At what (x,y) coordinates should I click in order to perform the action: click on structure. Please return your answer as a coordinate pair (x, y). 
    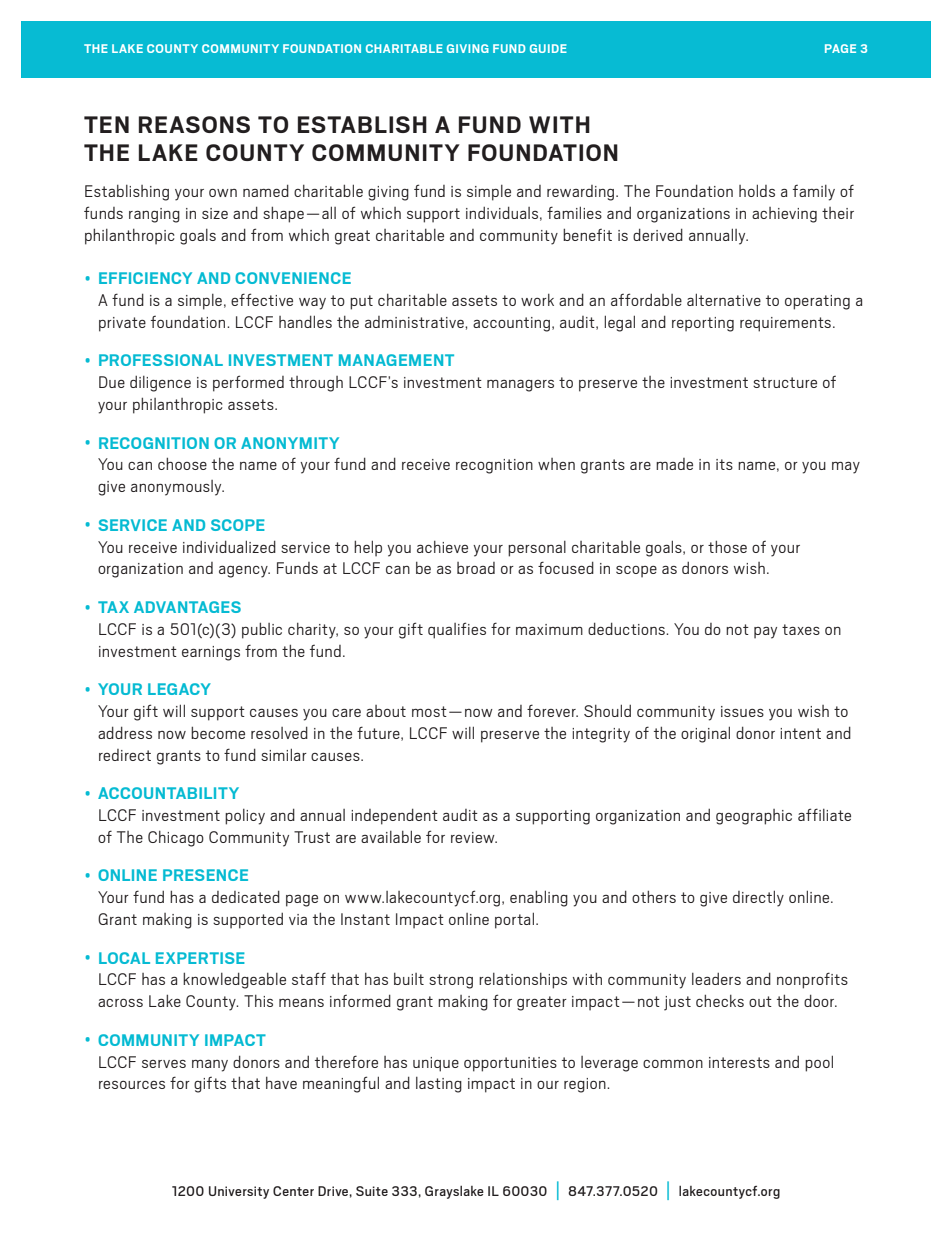
    Looking at the image, I should click on (785, 382).
